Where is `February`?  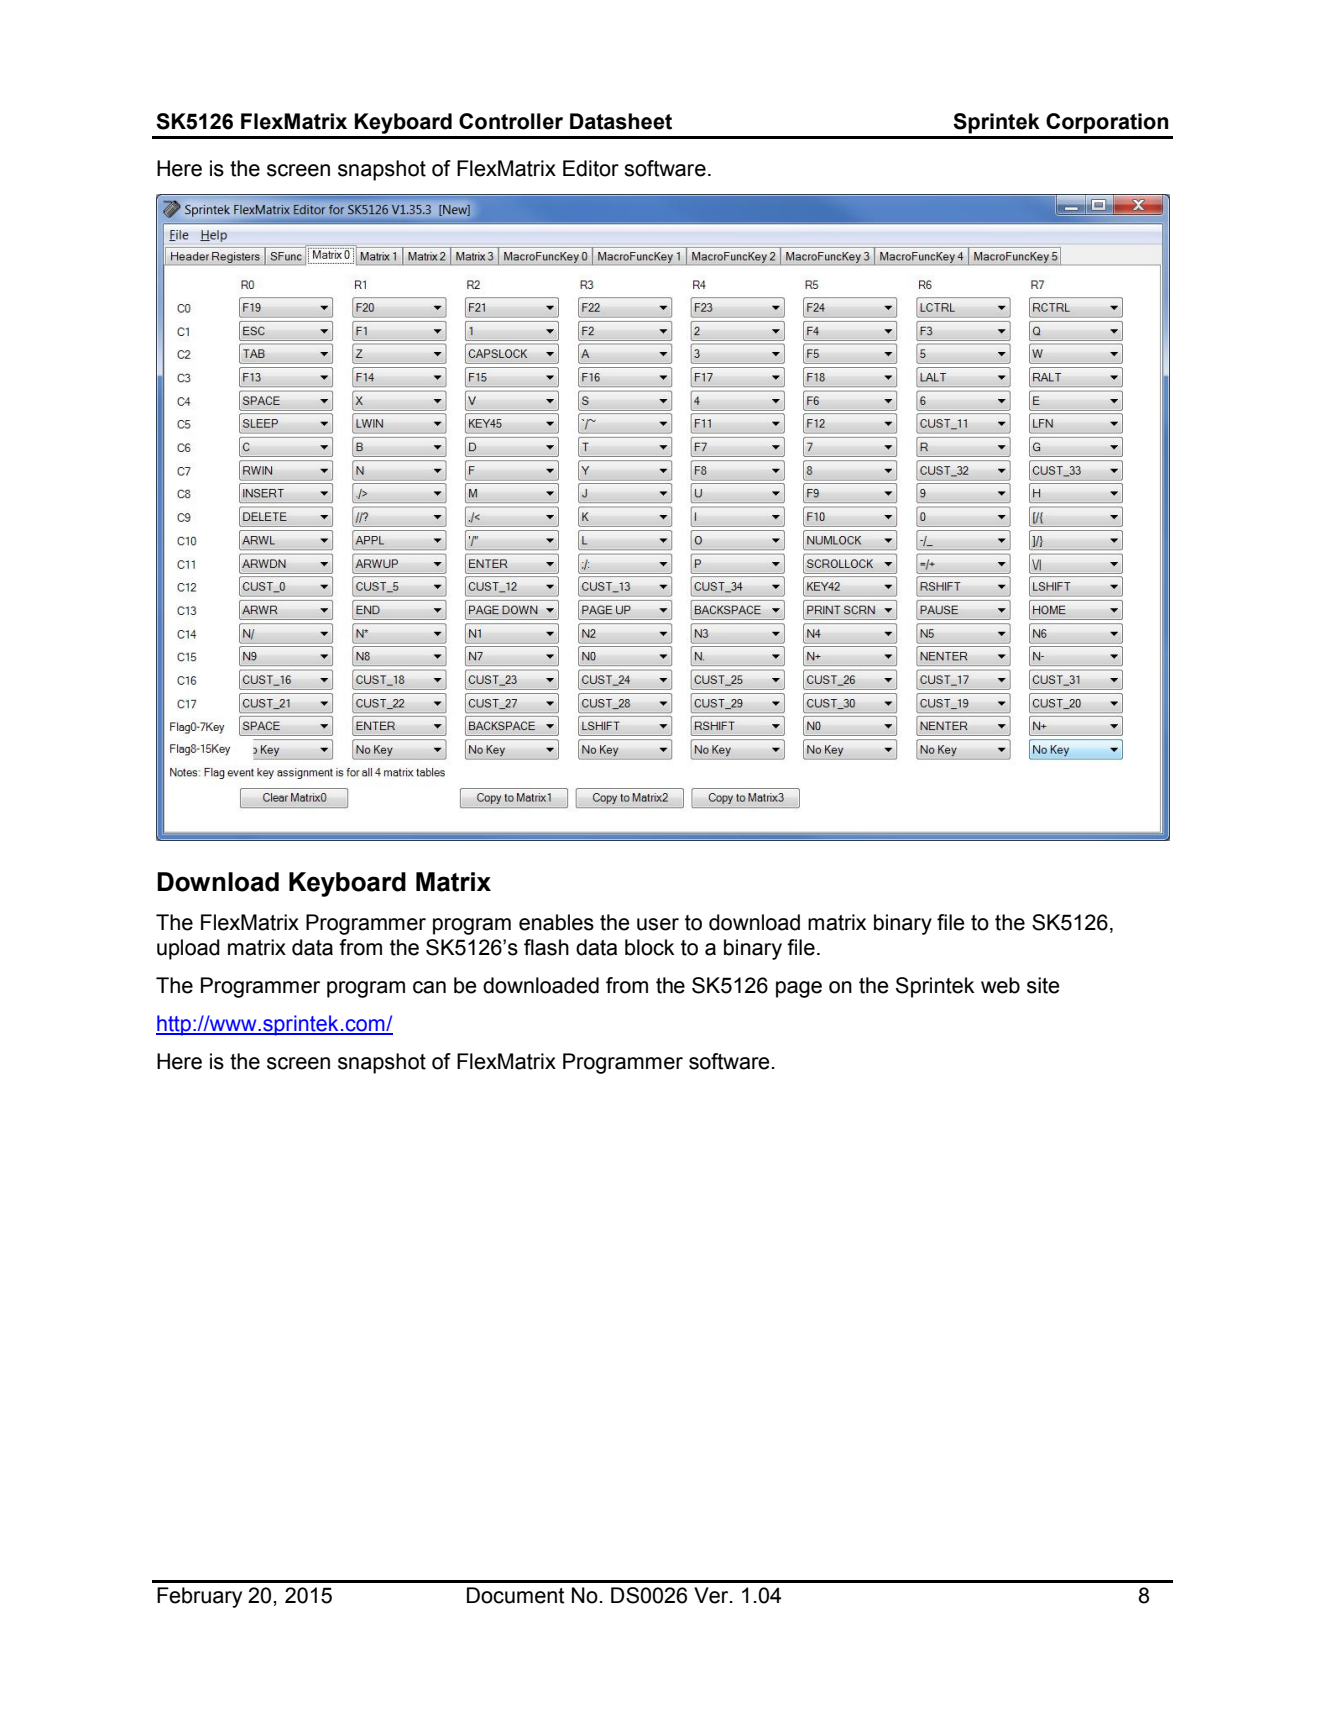
February is located at coordinates (199, 1597).
